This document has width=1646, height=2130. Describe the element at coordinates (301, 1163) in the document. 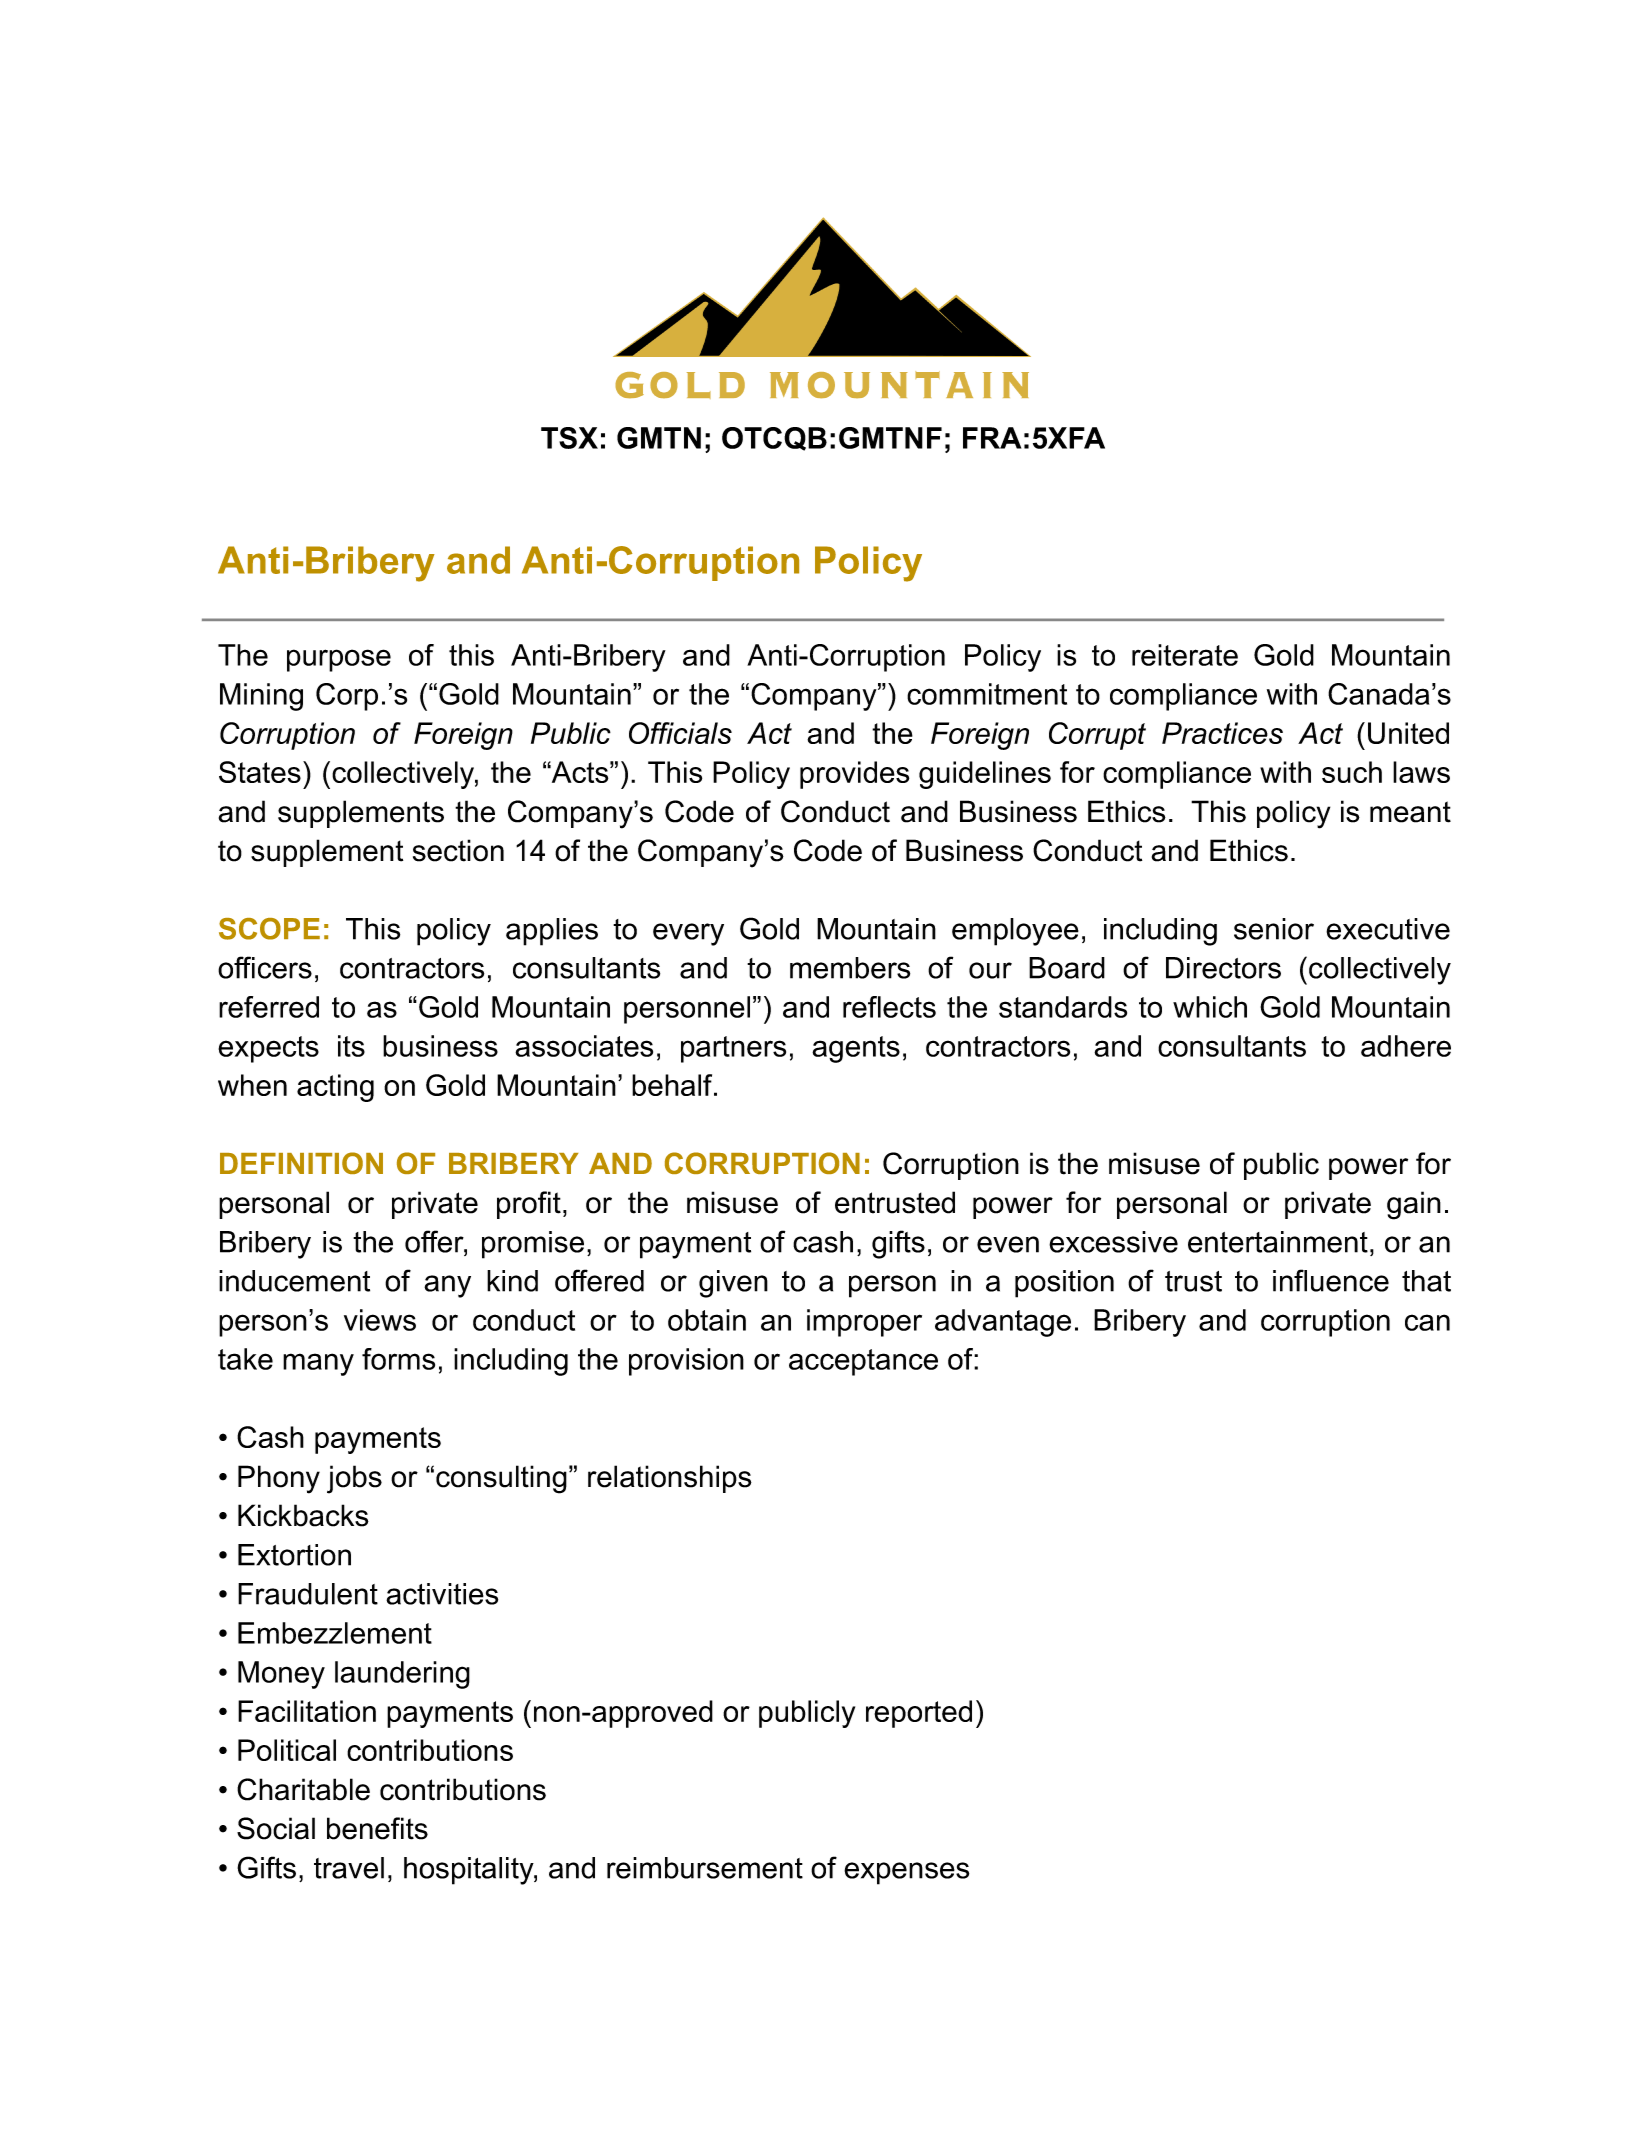

I see `DEFINITION` at that location.
